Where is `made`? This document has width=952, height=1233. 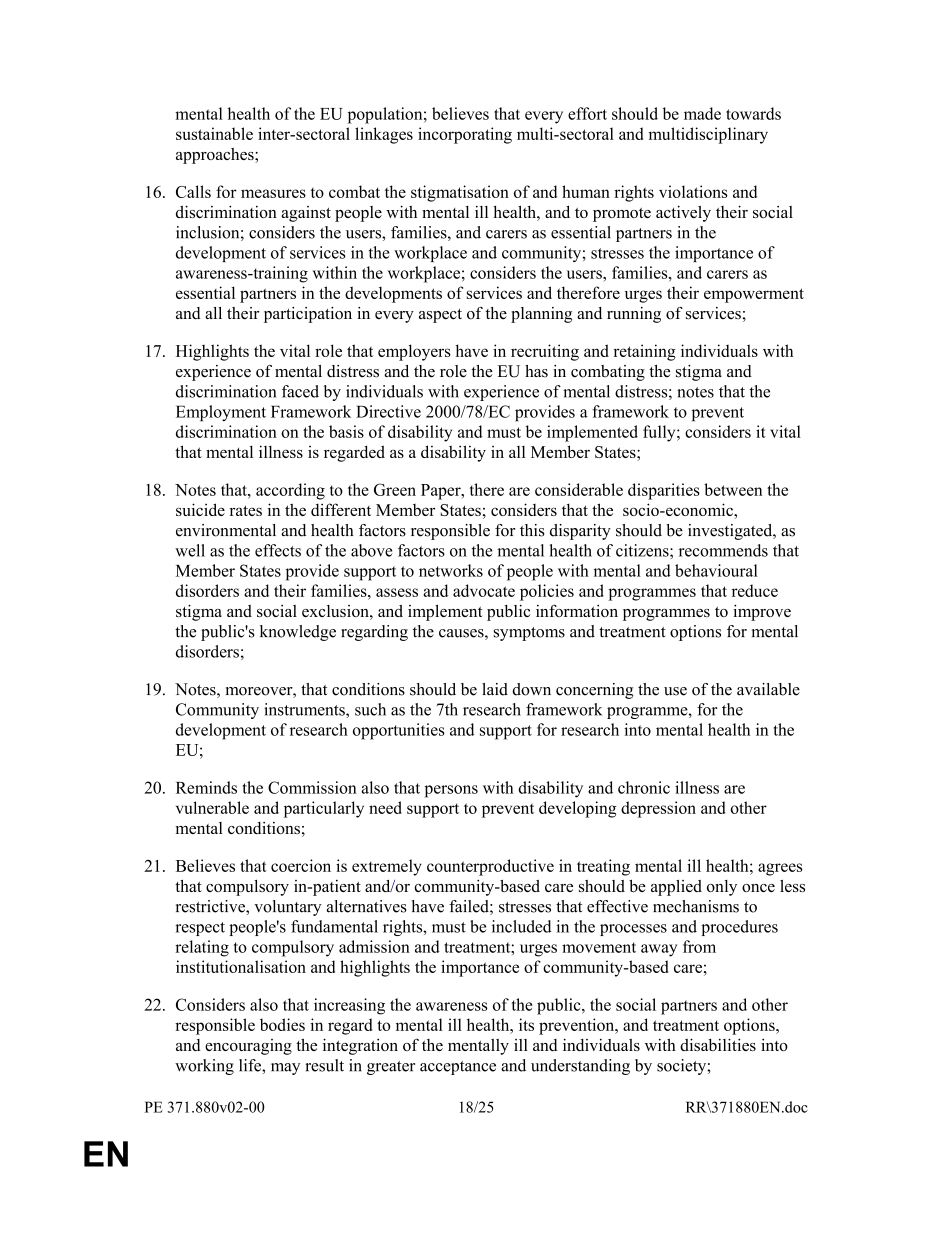 made is located at coordinates (702, 113).
